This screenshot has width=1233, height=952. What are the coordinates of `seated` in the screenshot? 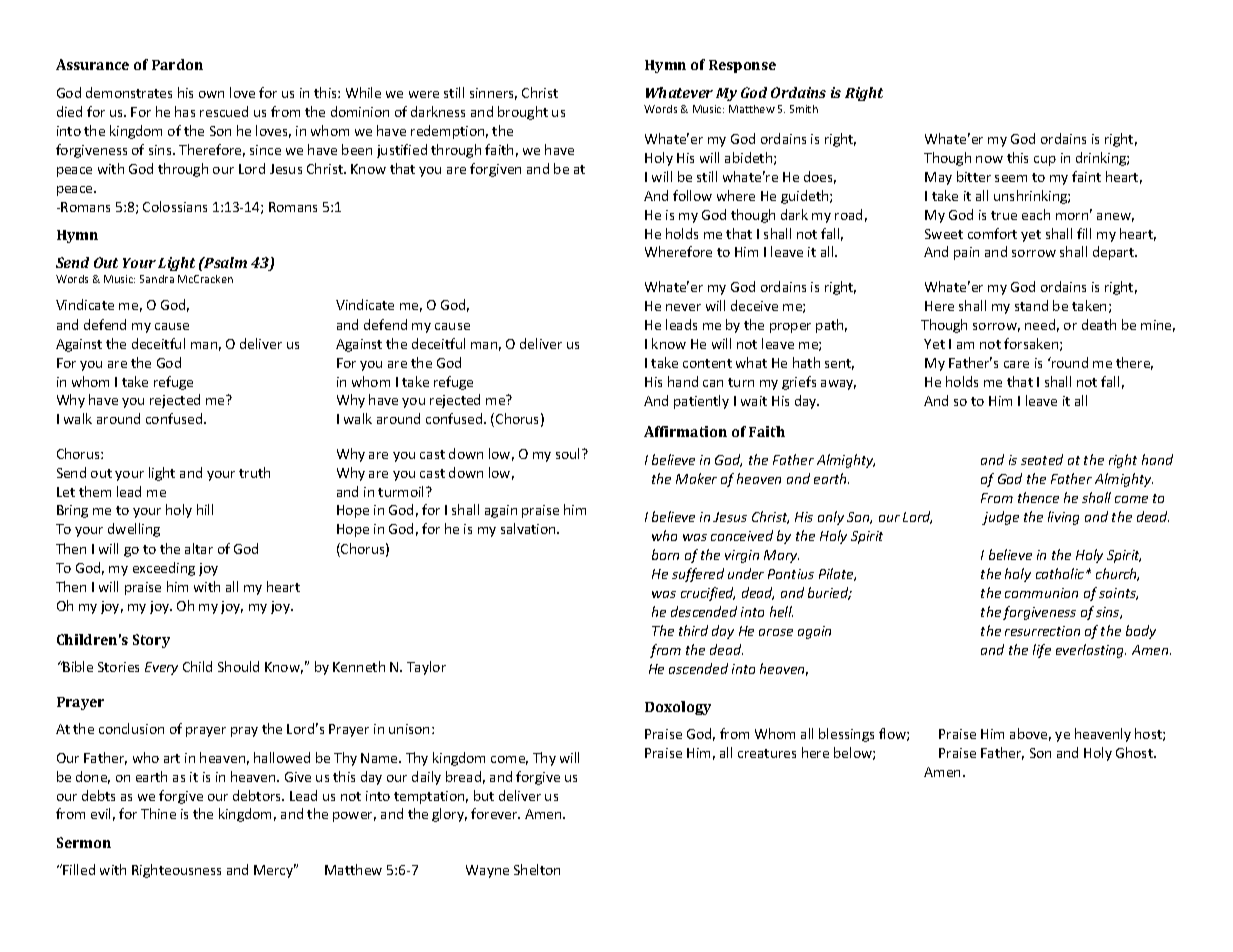 It's located at (1042, 459).
